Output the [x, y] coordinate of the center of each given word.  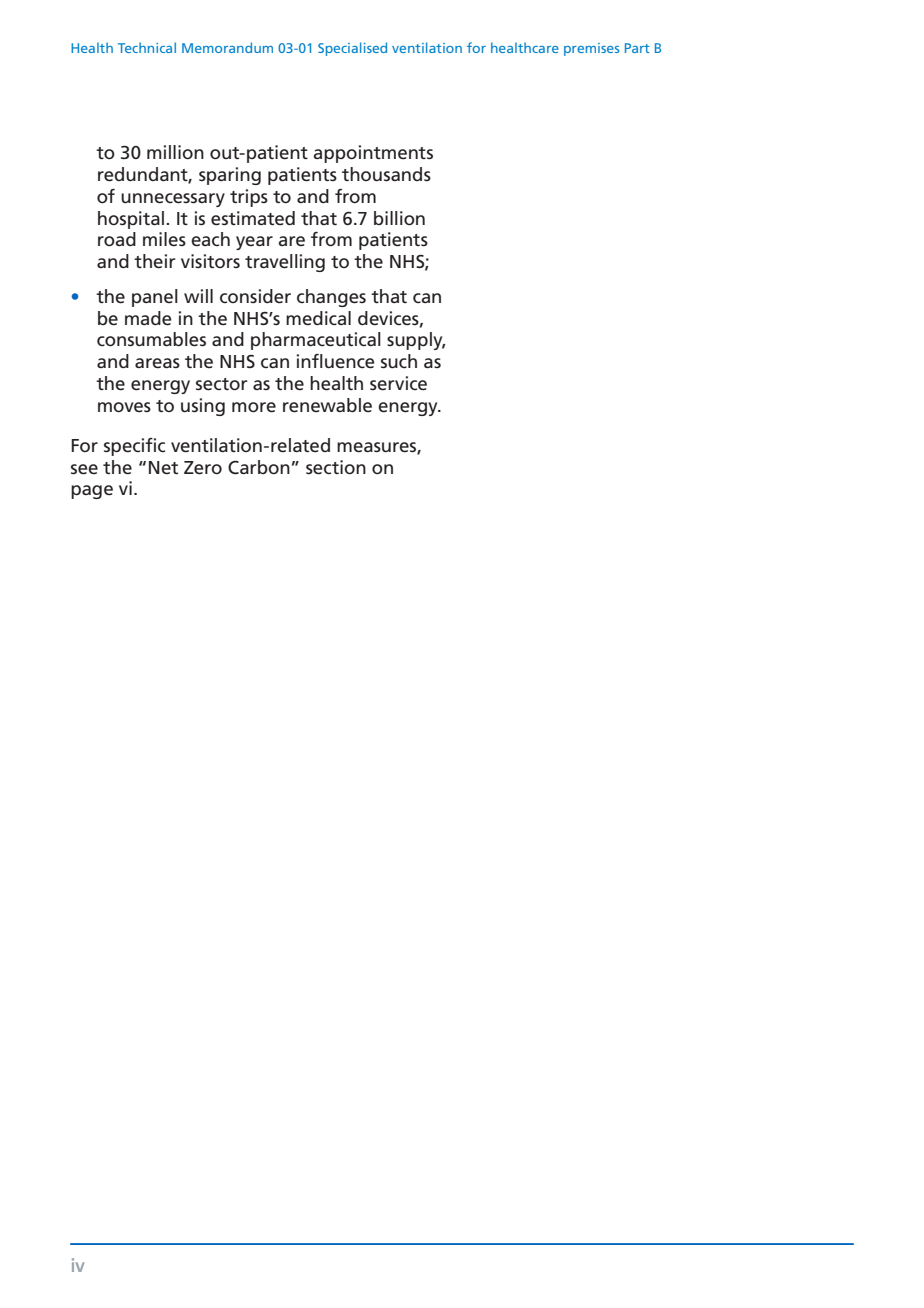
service [398, 383]
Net [163, 468]
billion [399, 218]
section [336, 467]
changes [331, 298]
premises [591, 49]
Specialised [352, 49]
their [155, 261]
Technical [147, 47]
